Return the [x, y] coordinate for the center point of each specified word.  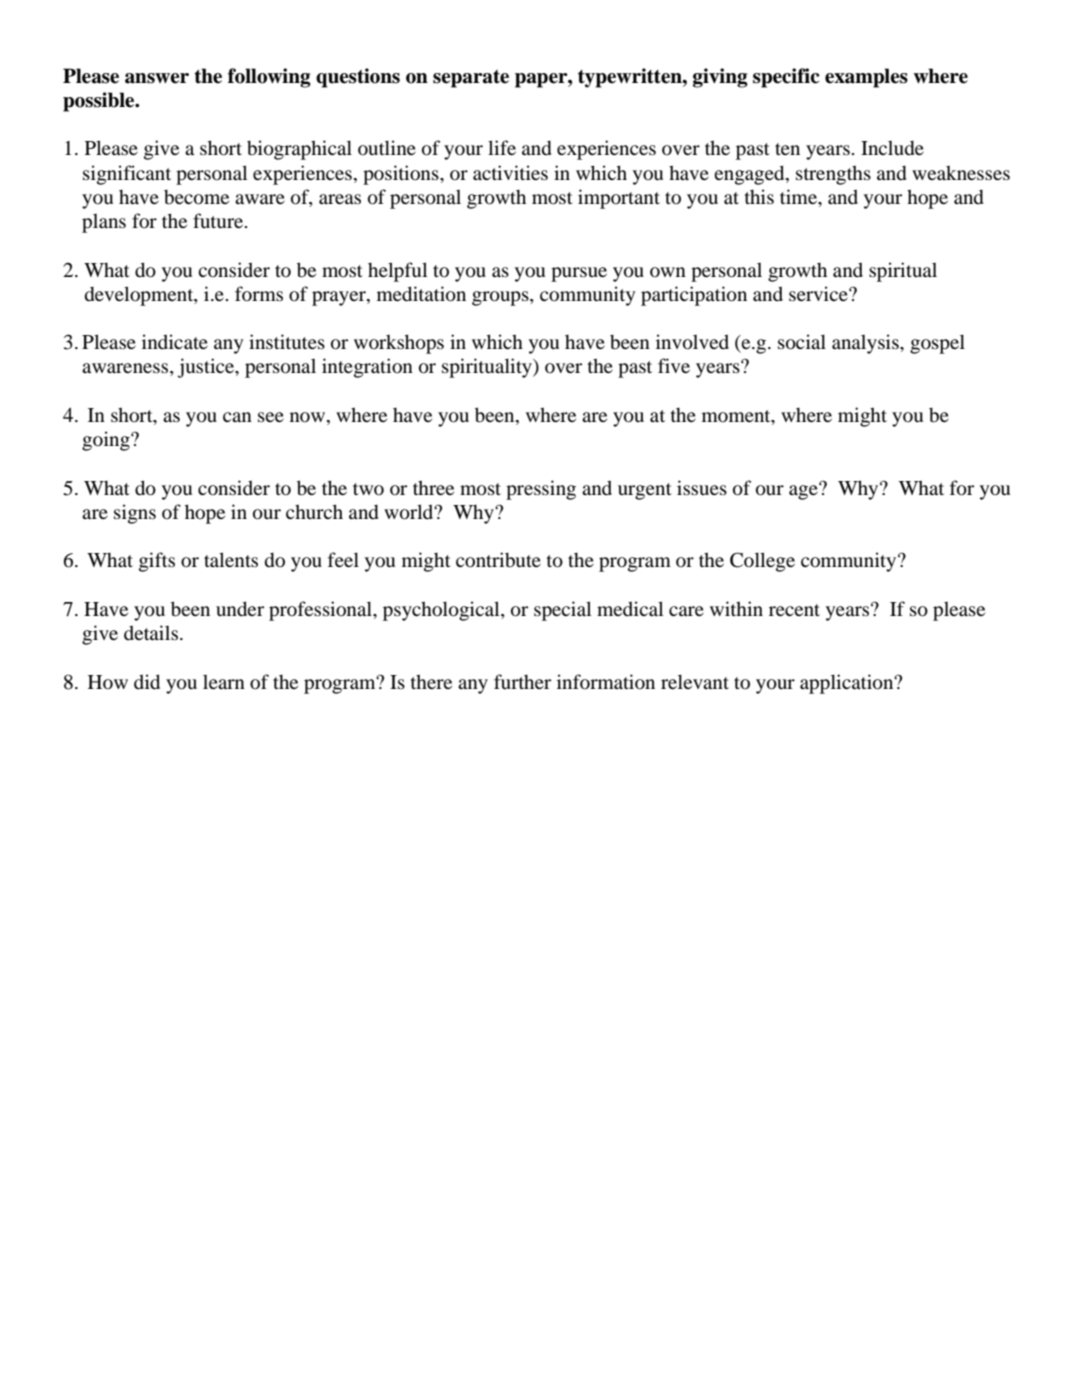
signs [135, 514]
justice [207, 368]
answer [157, 78]
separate [471, 79]
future [218, 221]
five [674, 365]
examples [866, 78]
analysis [866, 344]
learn [224, 682]
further [522, 681]
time [799, 196]
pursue [579, 274]
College [762, 562]
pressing [541, 490]
